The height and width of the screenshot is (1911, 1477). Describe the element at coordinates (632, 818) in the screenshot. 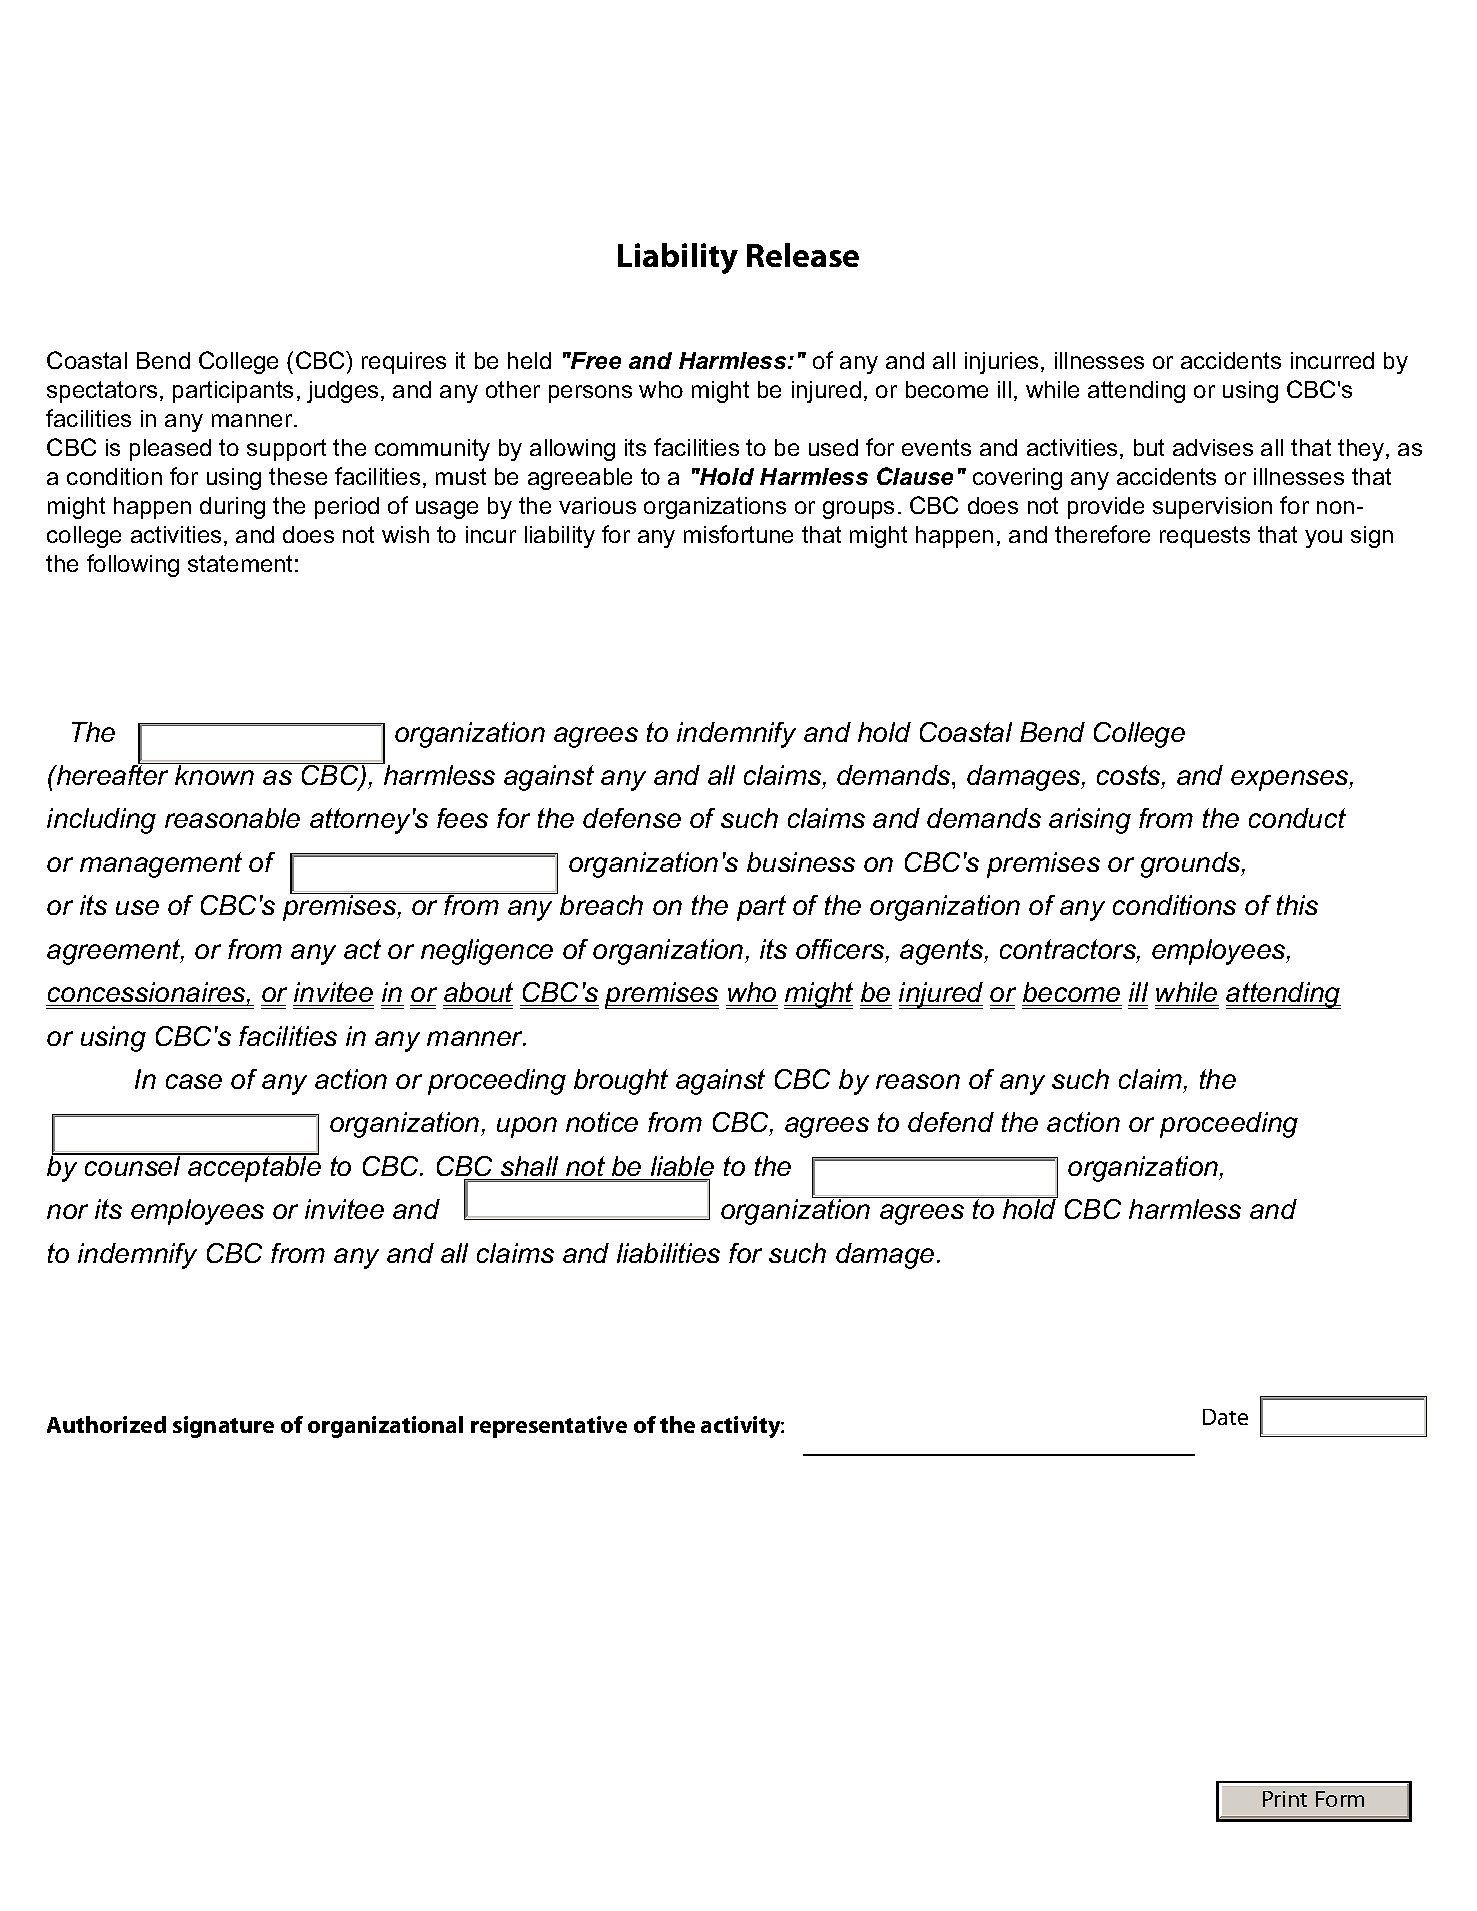

I see `defense` at that location.
